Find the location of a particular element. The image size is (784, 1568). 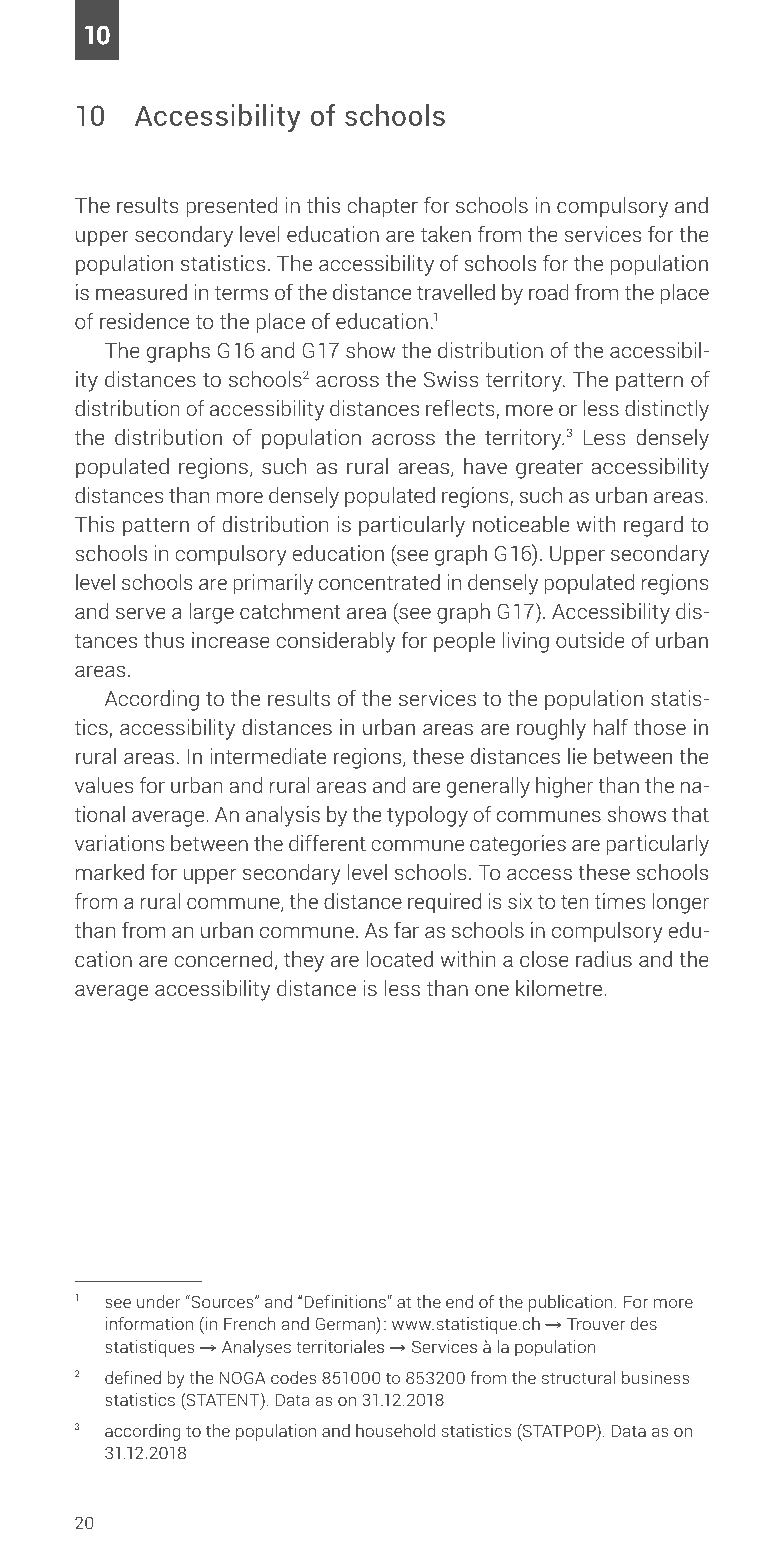

higher is located at coordinates (564, 787).
